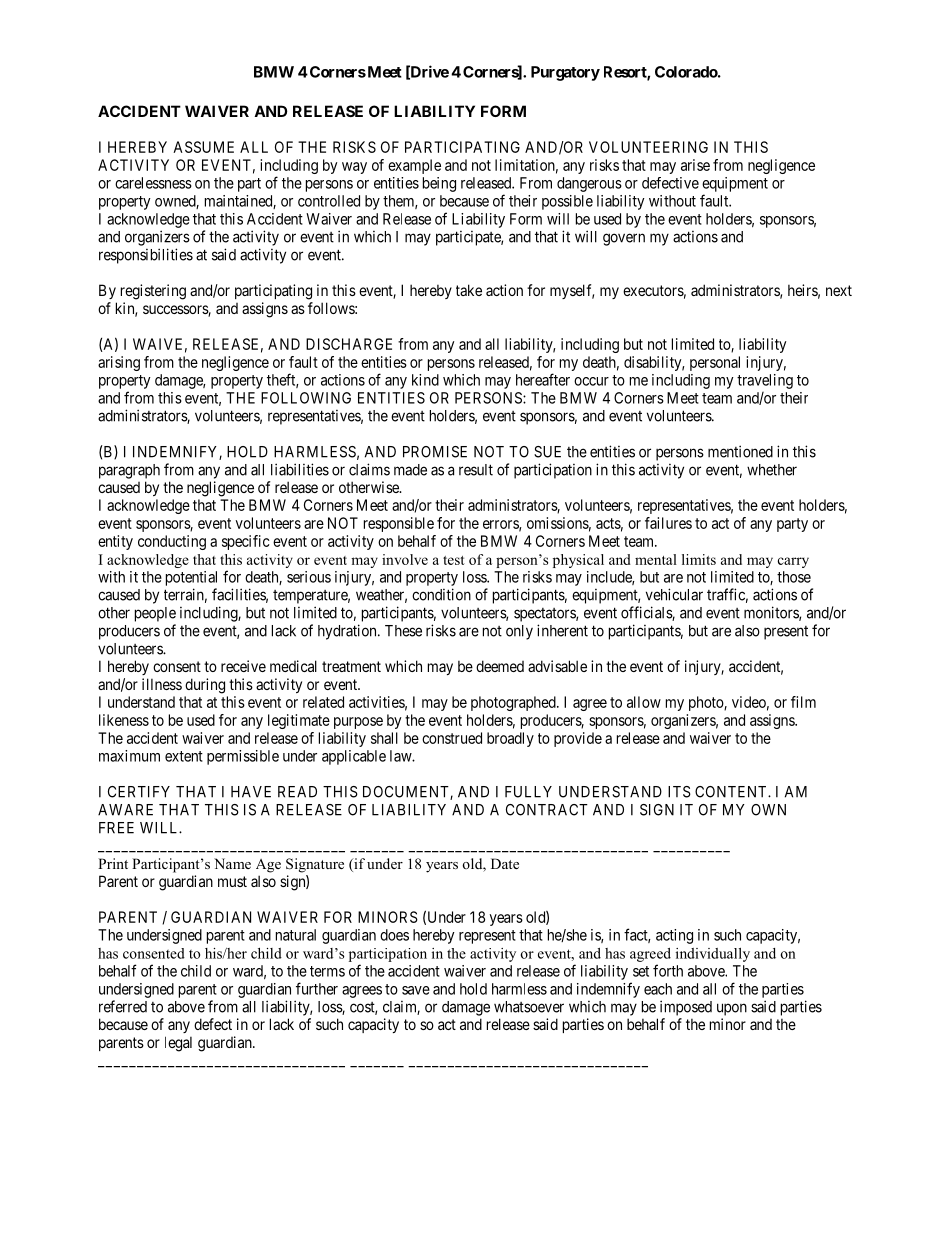 The image size is (952, 1233). I want to click on legal, so click(178, 1044).
